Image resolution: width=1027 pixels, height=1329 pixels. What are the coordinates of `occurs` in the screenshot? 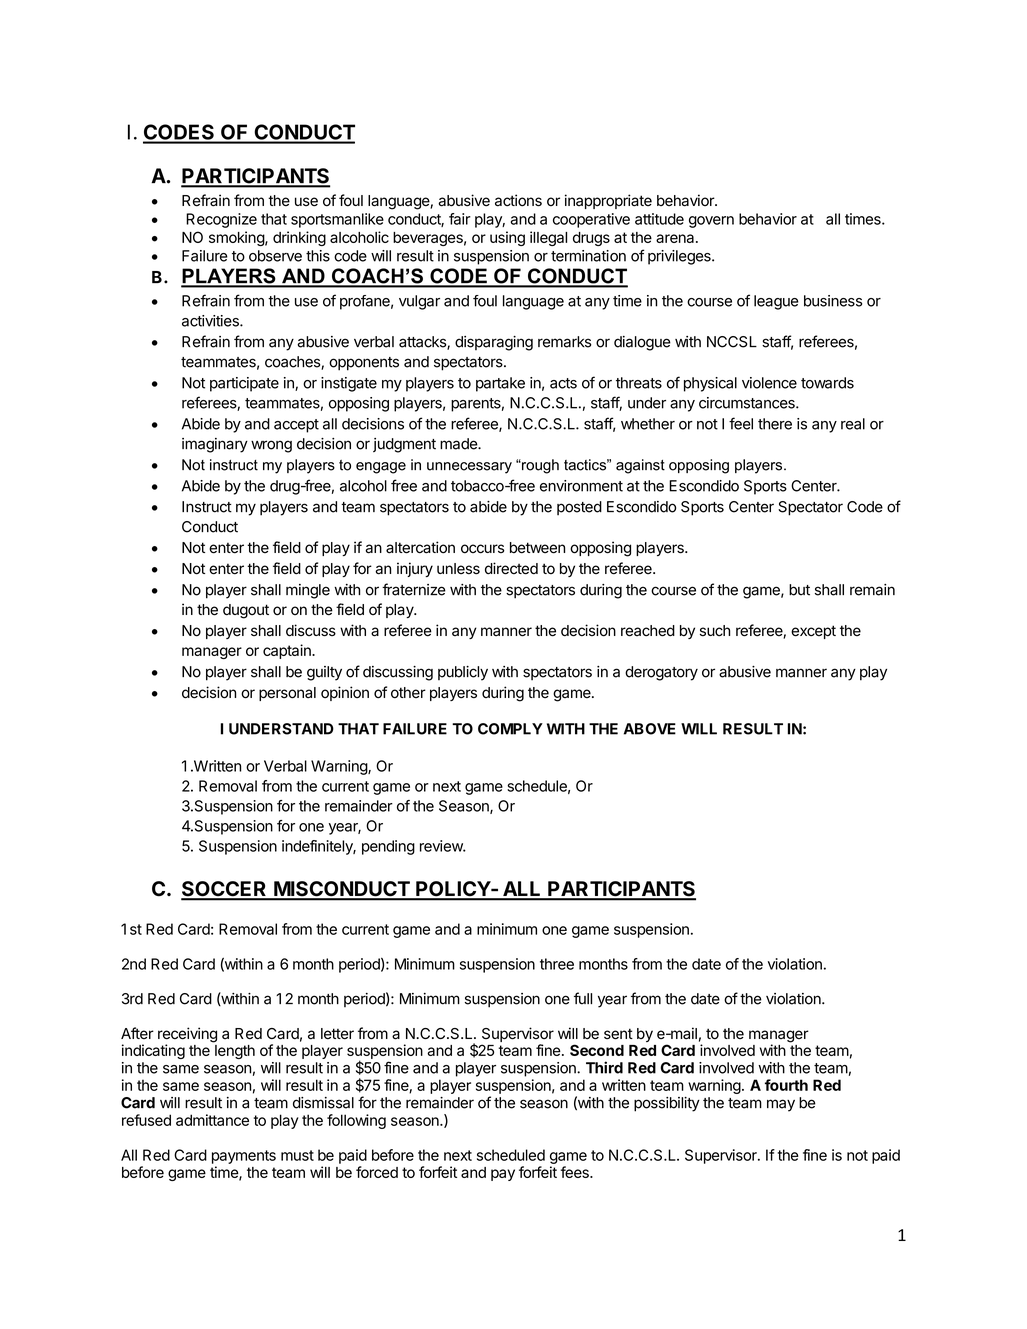 It's located at (483, 549).
